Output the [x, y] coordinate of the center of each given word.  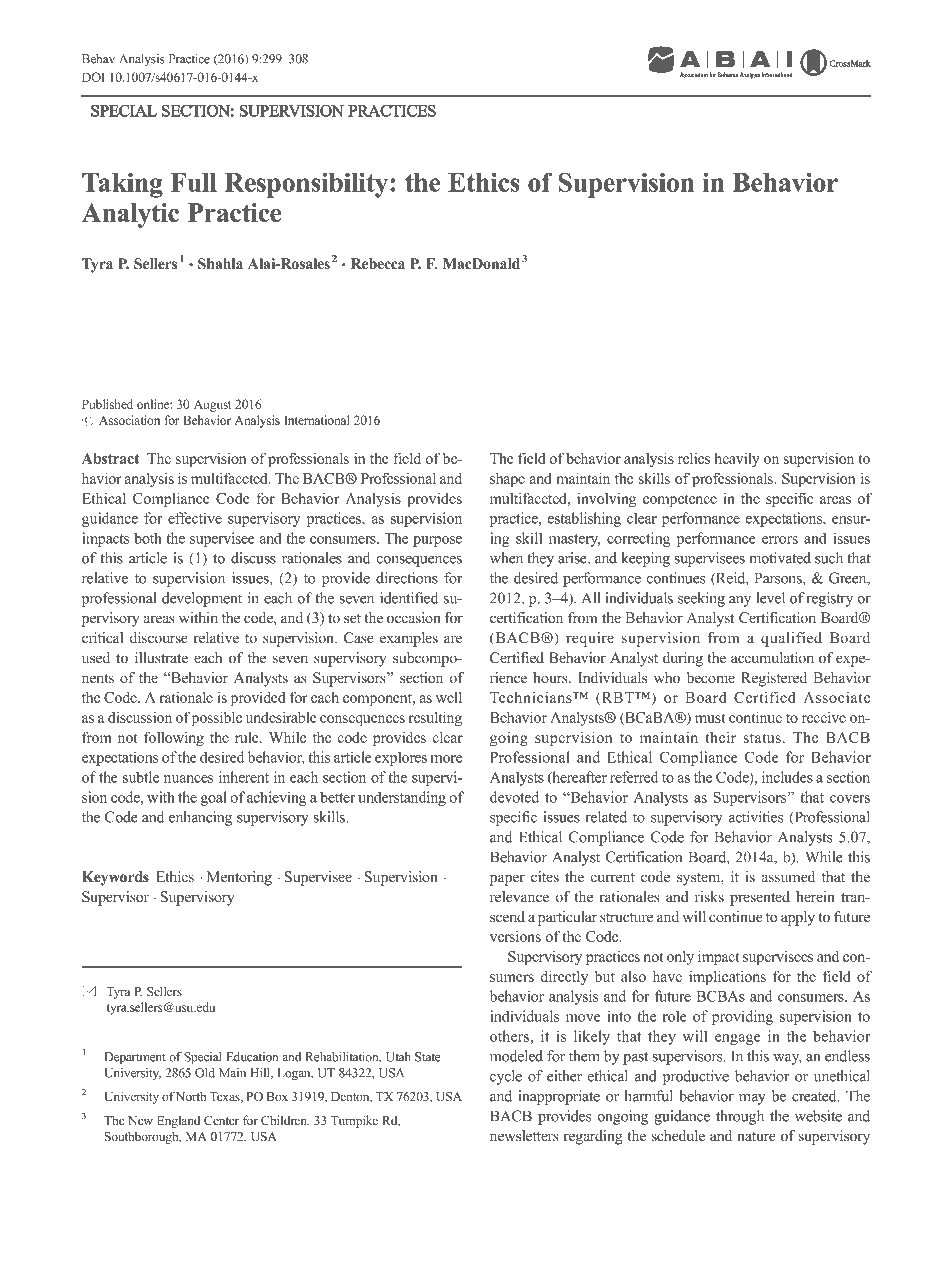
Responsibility [307, 185]
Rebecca [378, 264]
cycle [506, 1077]
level [770, 598]
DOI [93, 77]
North [191, 1096]
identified [409, 598]
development [202, 599]
